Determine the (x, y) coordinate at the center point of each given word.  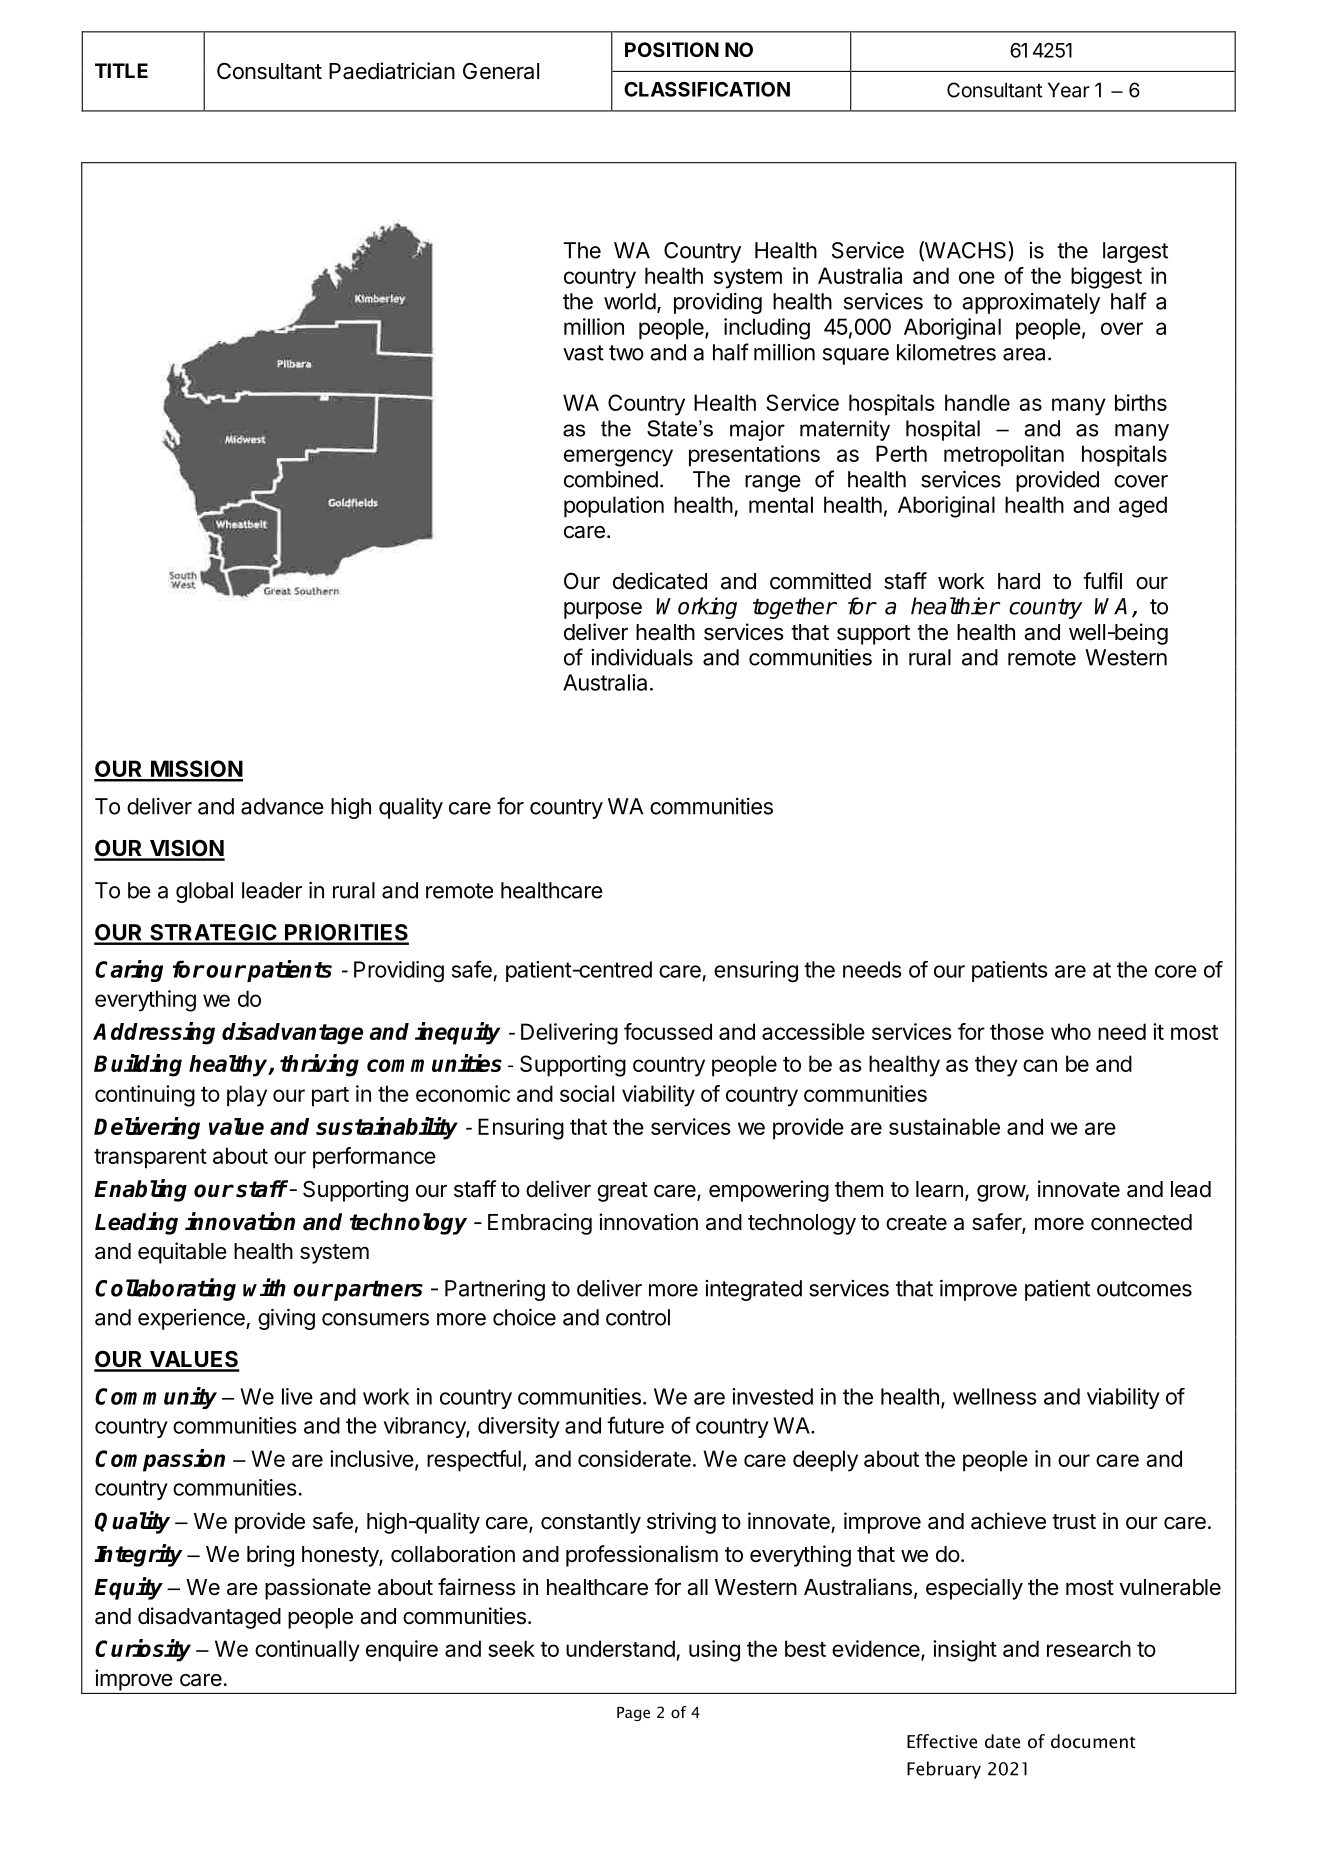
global (204, 892)
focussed (668, 1031)
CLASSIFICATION (707, 89)
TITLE (121, 70)
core (1176, 971)
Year (1069, 90)
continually (307, 1651)
